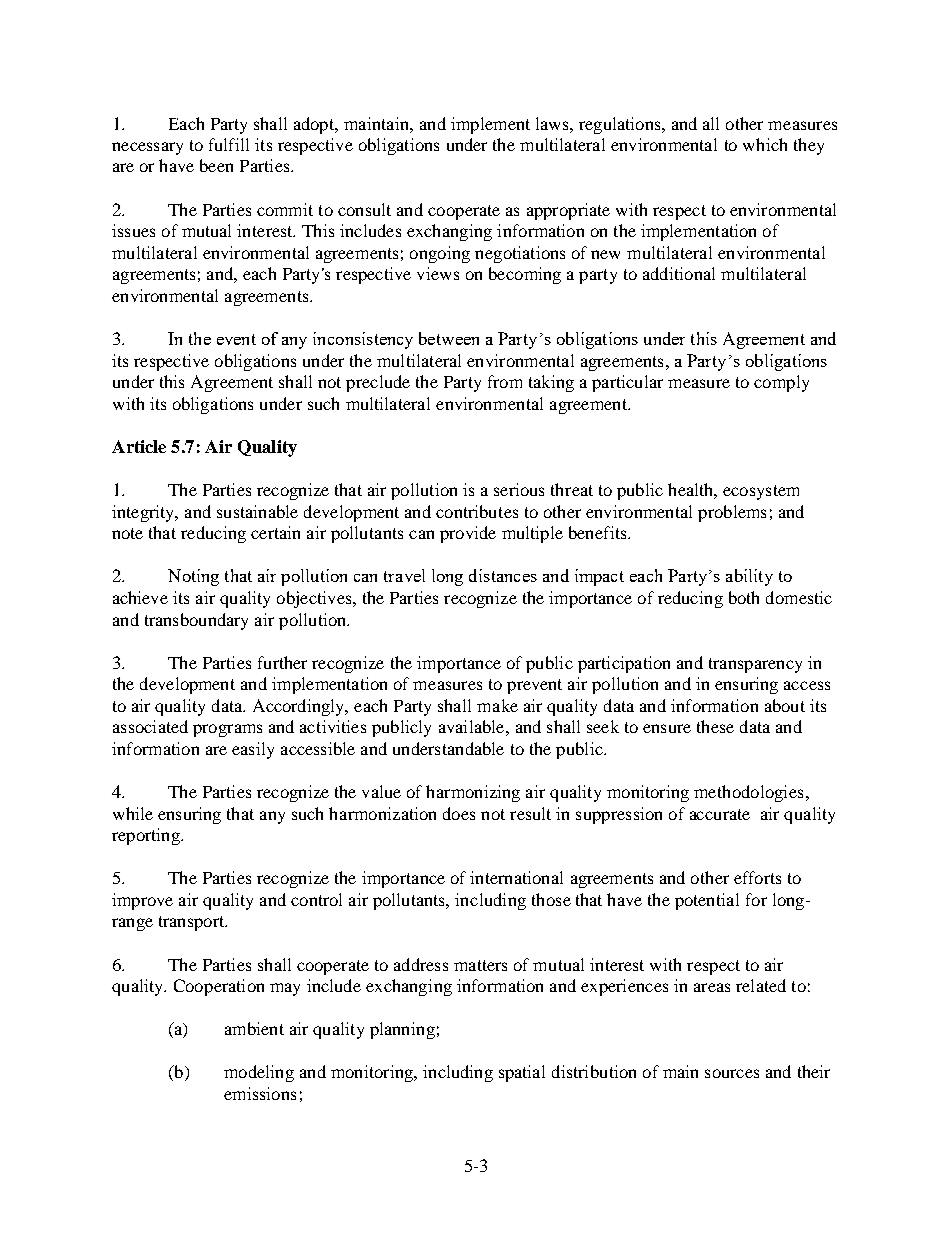  I want to click on distances, so click(503, 575).
